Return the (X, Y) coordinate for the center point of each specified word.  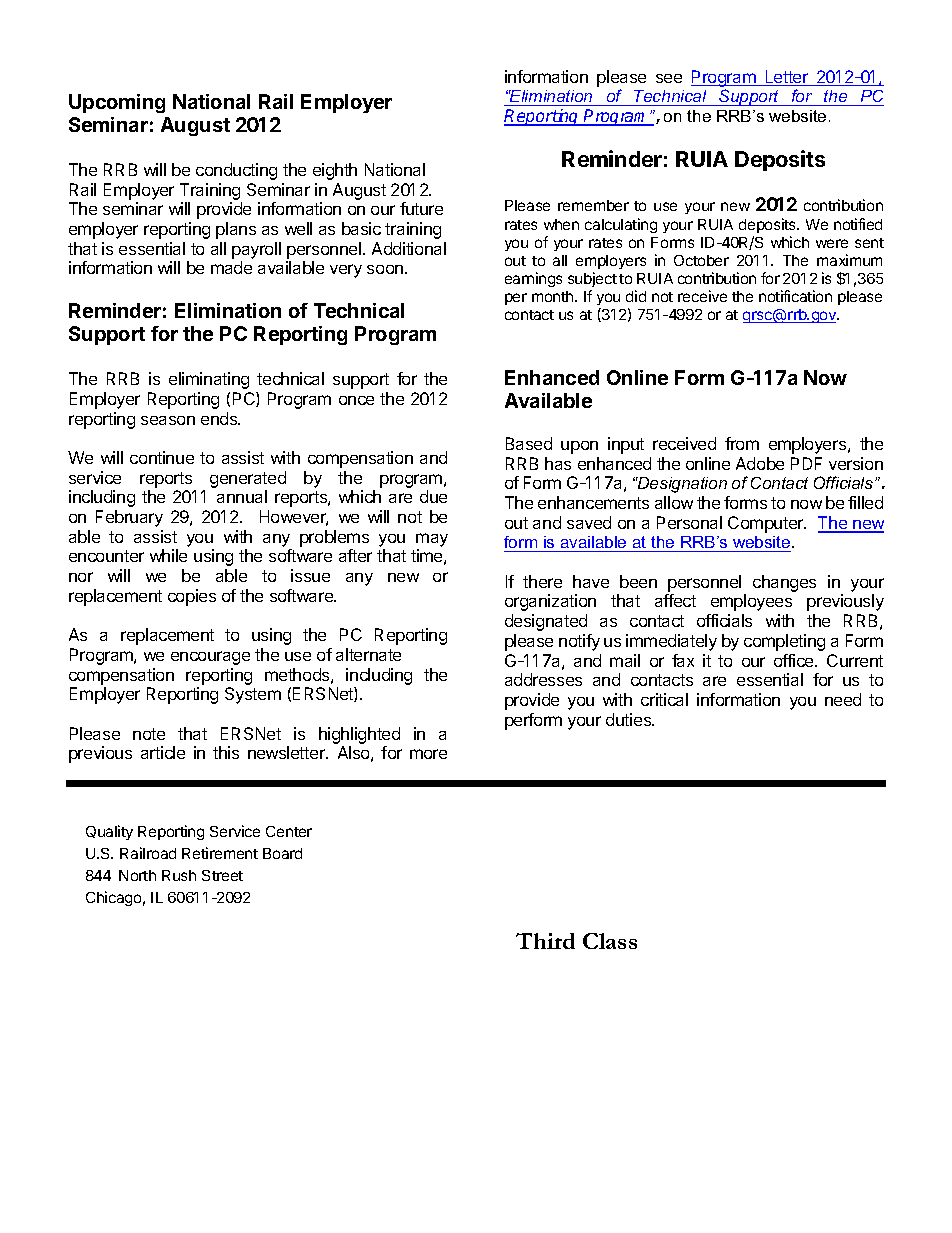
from (742, 443)
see (669, 78)
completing (784, 642)
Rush (179, 875)
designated (546, 622)
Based (529, 443)
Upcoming (117, 103)
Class (610, 941)
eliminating (209, 380)
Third (545, 941)
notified (858, 224)
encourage (210, 658)
